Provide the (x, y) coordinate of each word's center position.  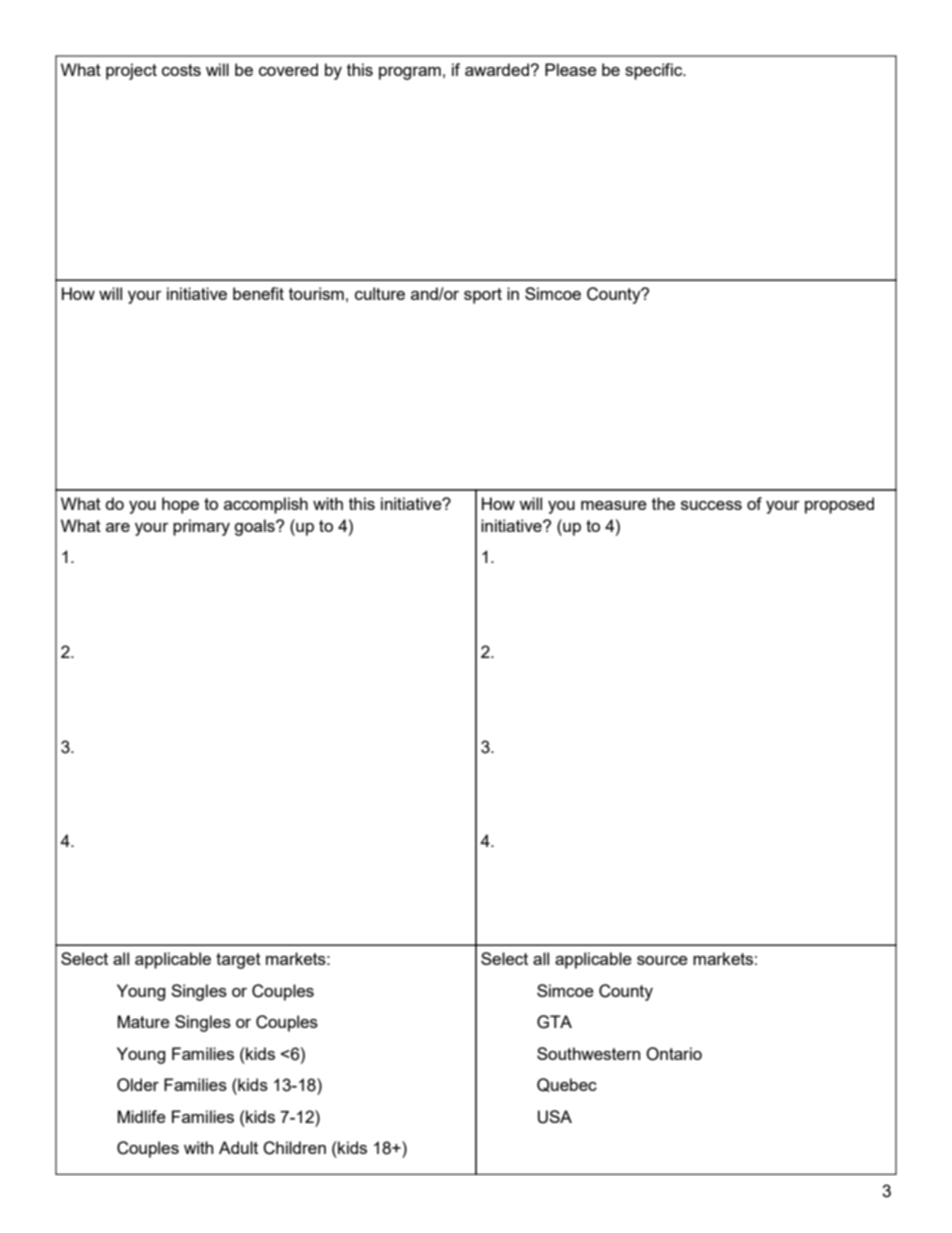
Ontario (674, 1054)
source (662, 960)
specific (655, 71)
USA (555, 1117)
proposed (839, 505)
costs (181, 70)
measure (614, 505)
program (410, 73)
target (238, 961)
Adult (238, 1147)
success (711, 505)
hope (180, 505)
